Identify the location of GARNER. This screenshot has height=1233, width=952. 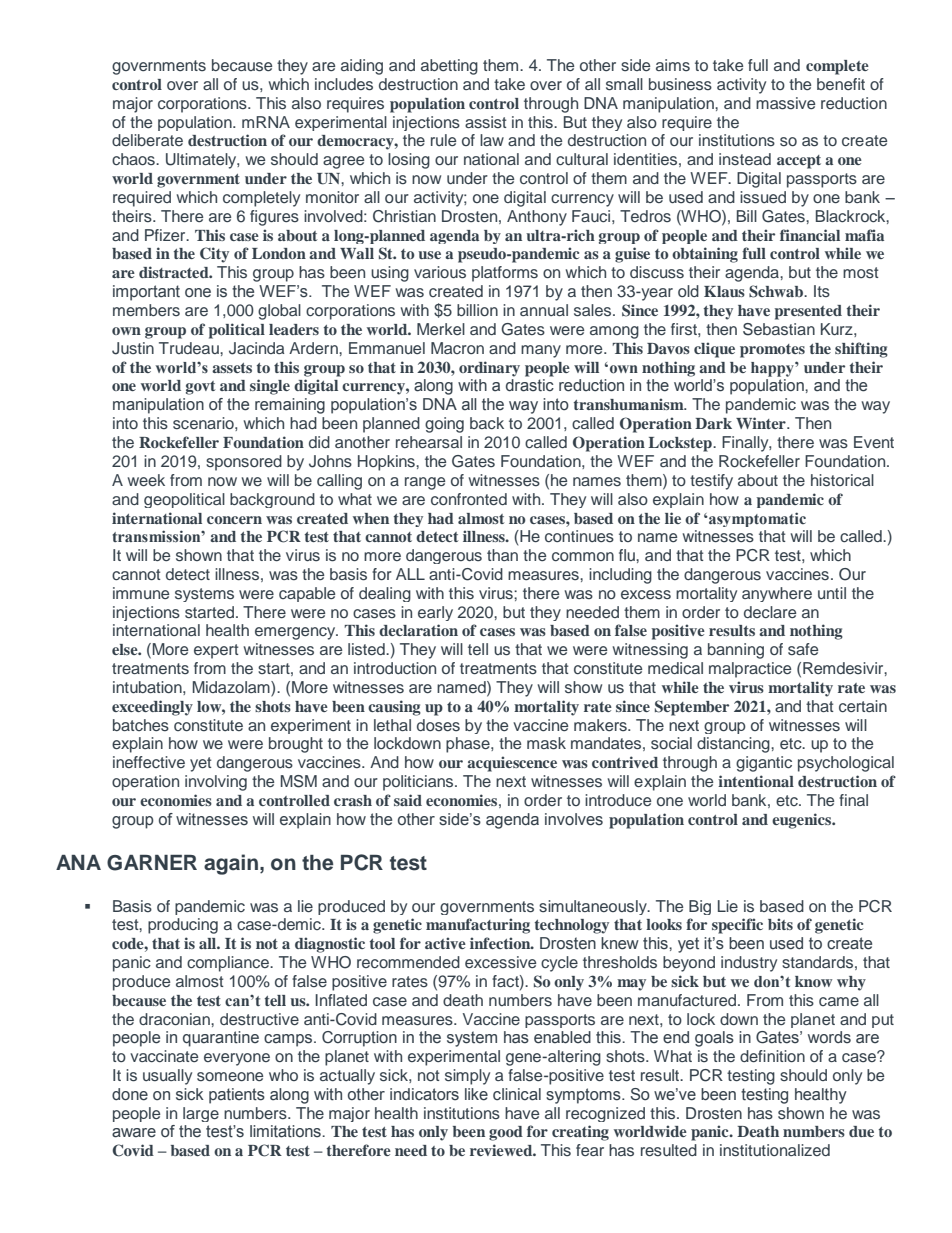
(152, 863).
